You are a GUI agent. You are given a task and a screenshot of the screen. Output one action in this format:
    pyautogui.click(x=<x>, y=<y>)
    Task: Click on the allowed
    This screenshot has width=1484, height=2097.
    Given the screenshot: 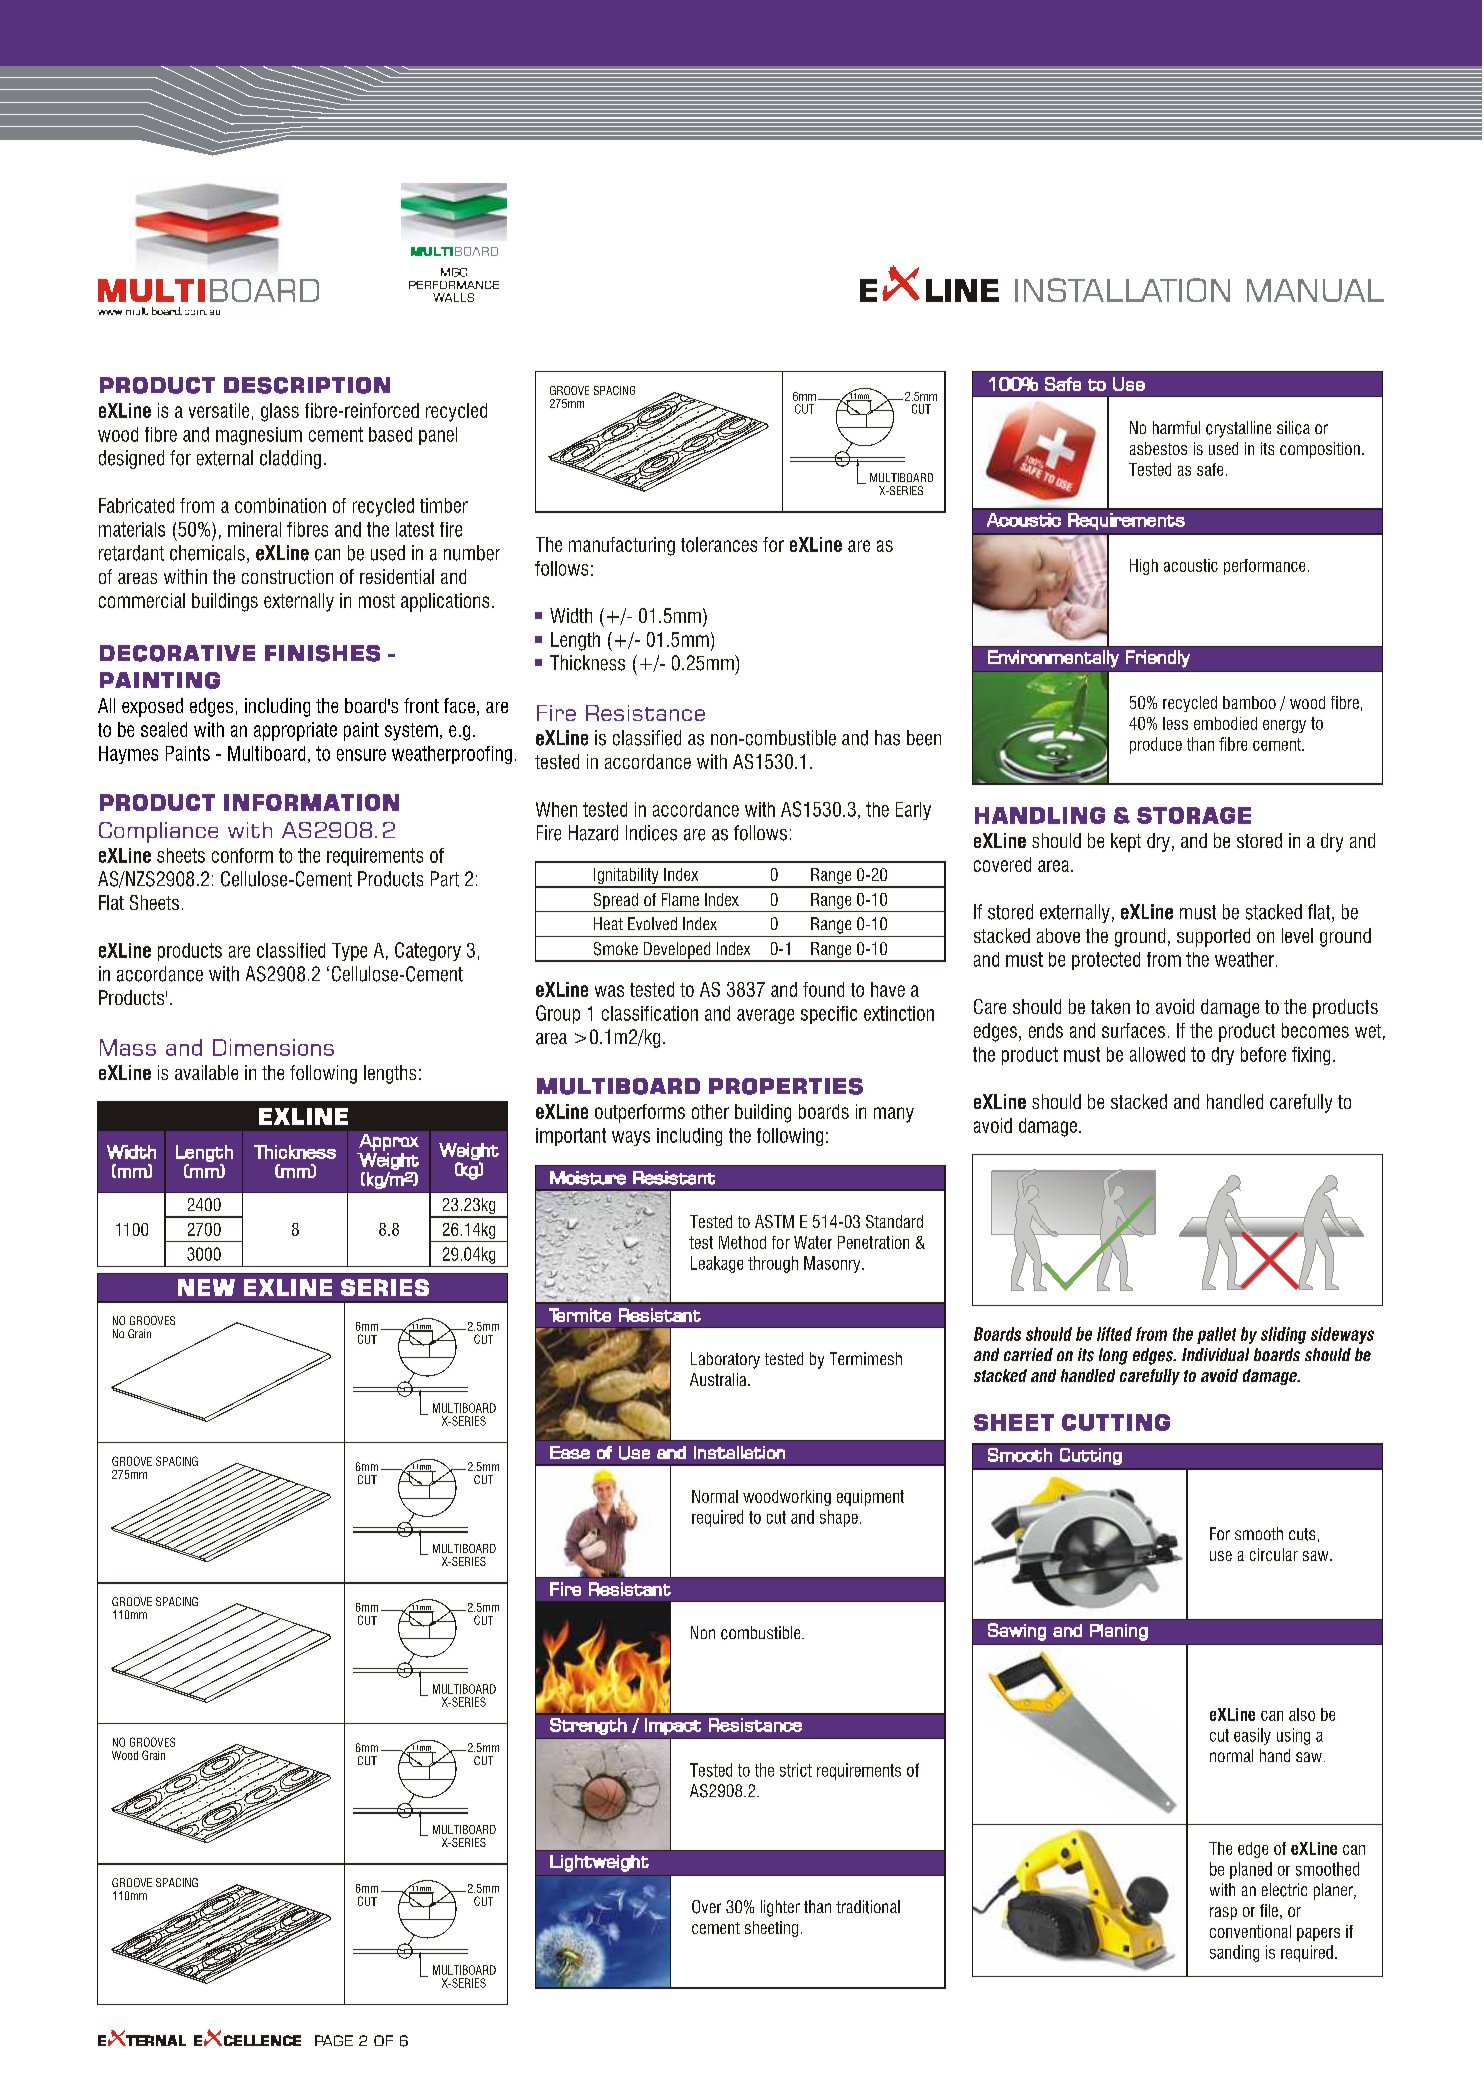 What is the action you would take?
    pyautogui.click(x=1157, y=1054)
